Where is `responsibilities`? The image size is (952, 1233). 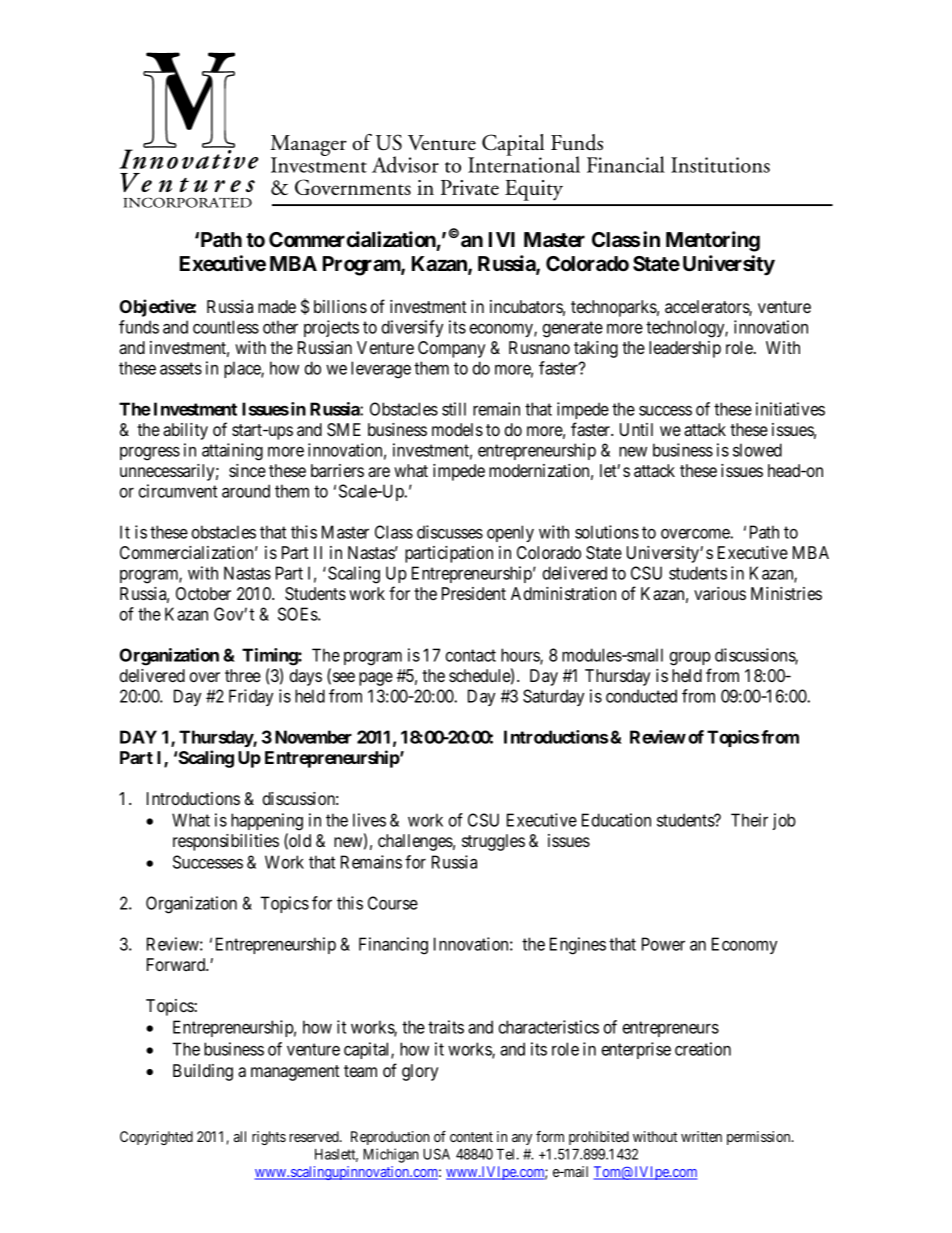
responsibilities is located at coordinates (226, 842).
